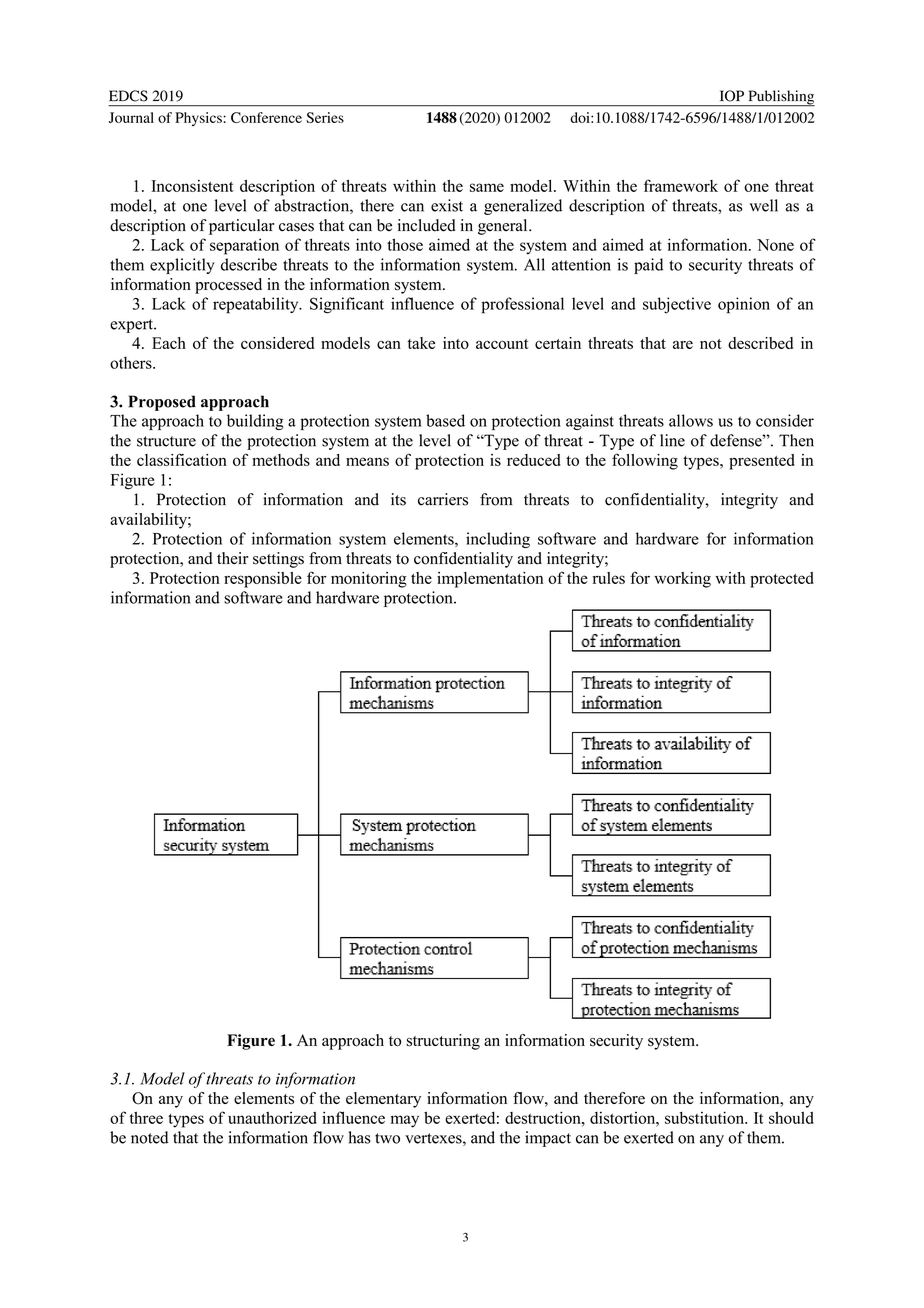  What do you see at coordinates (706, 1117) in the document?
I see `substitution` at bounding box center [706, 1117].
